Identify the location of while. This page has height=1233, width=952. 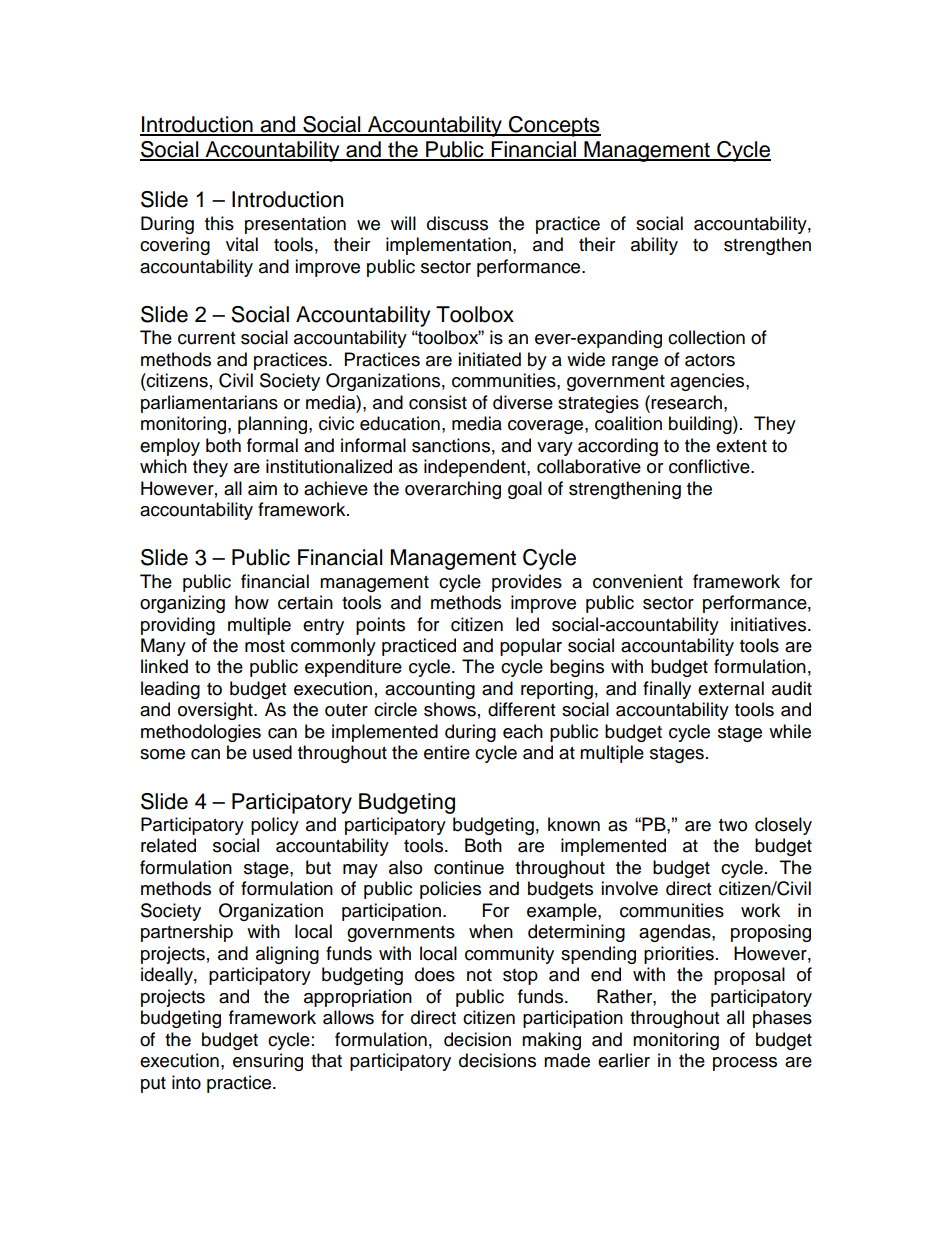
(790, 731).
